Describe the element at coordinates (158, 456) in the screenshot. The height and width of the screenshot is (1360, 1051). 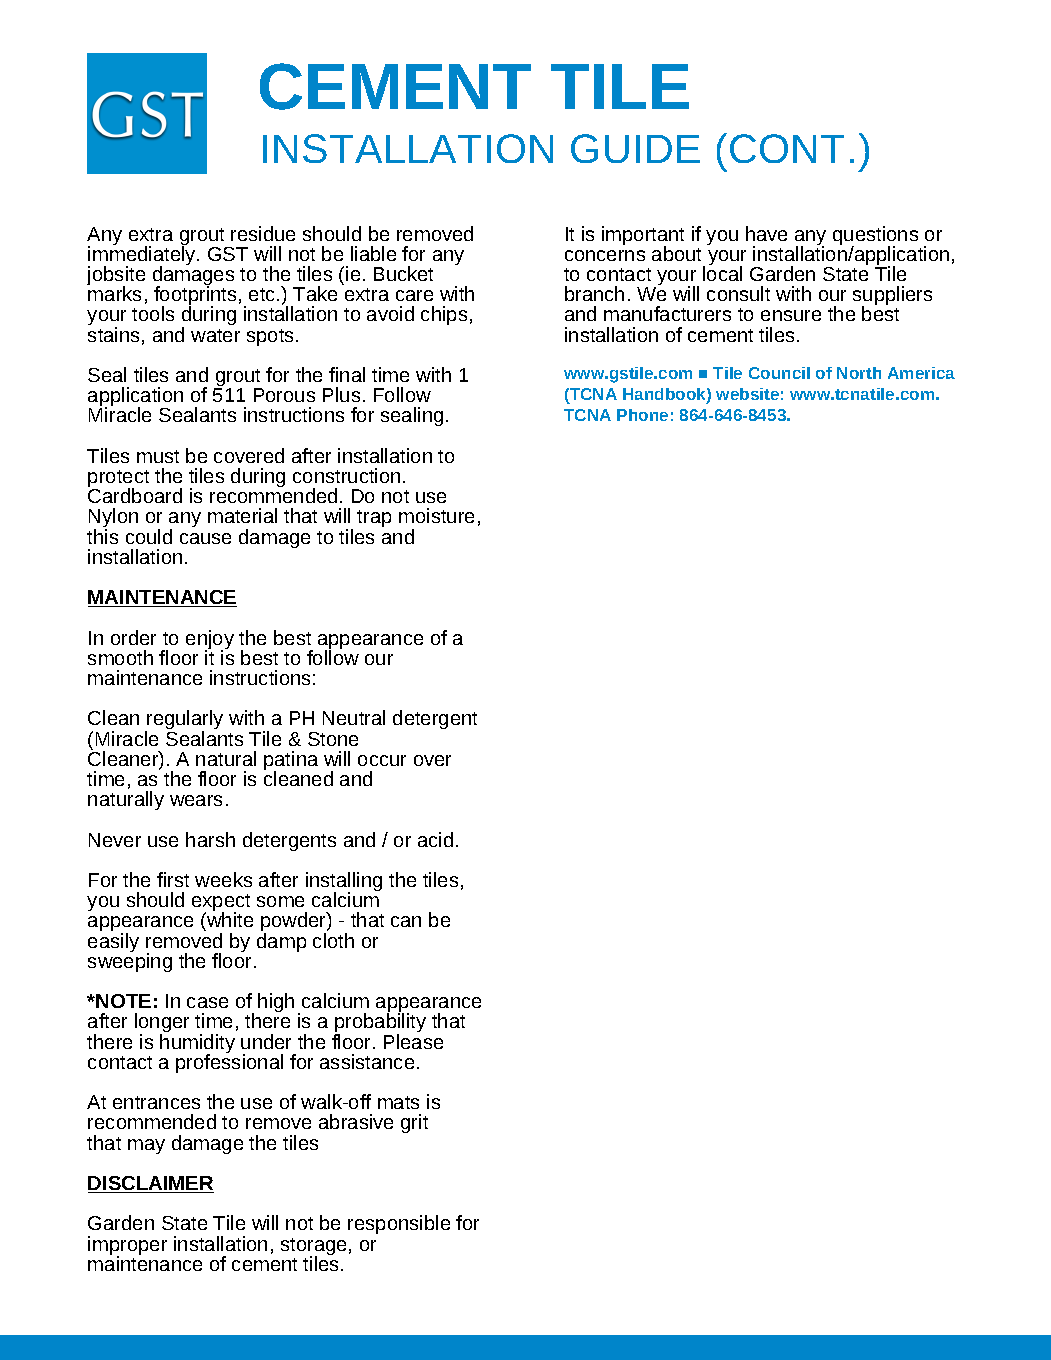
I see `must` at that location.
